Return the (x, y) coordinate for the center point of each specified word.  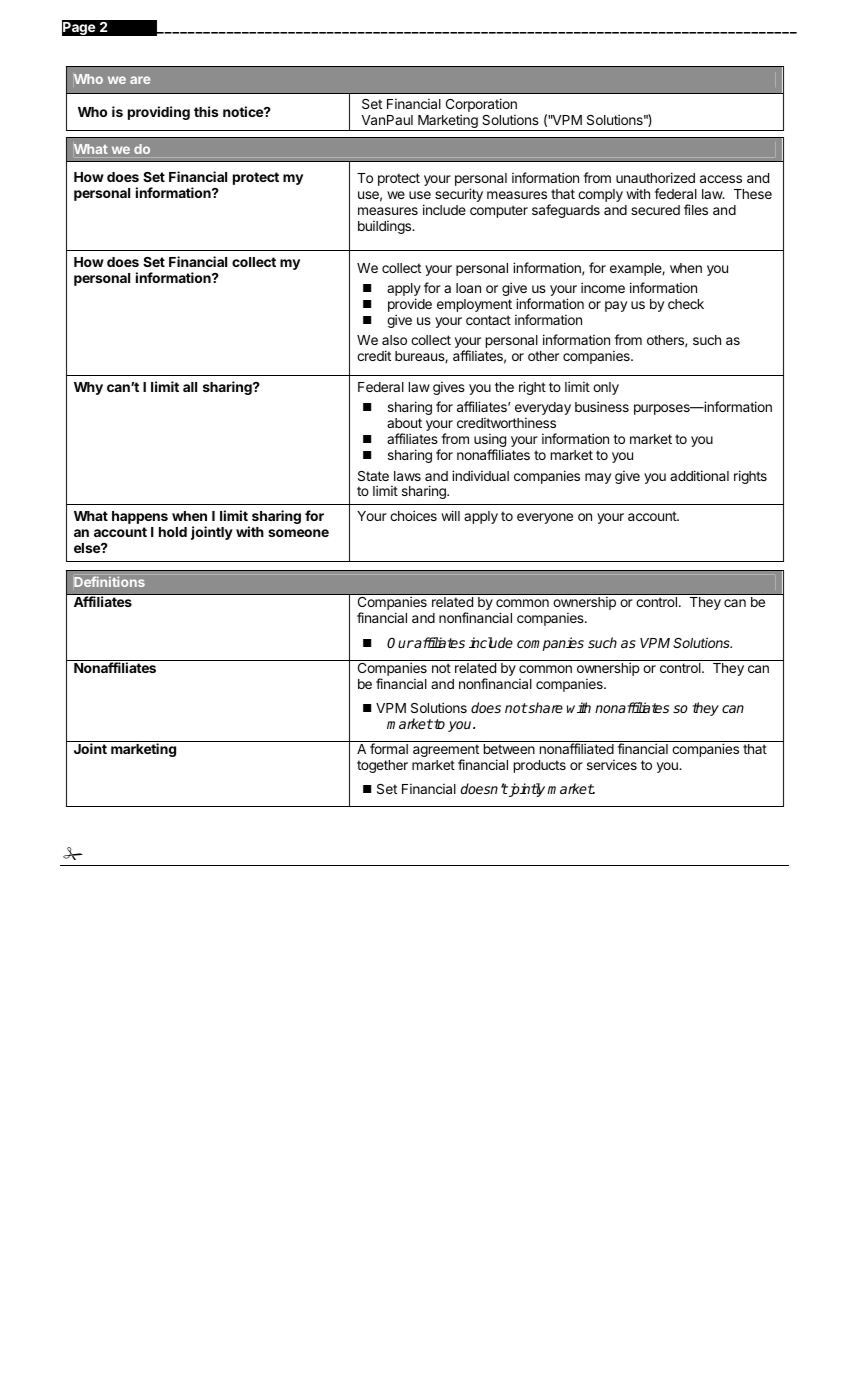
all (190, 387)
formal (389, 748)
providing (159, 113)
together (382, 766)
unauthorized (655, 177)
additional (699, 475)
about (404, 423)
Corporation (481, 106)
